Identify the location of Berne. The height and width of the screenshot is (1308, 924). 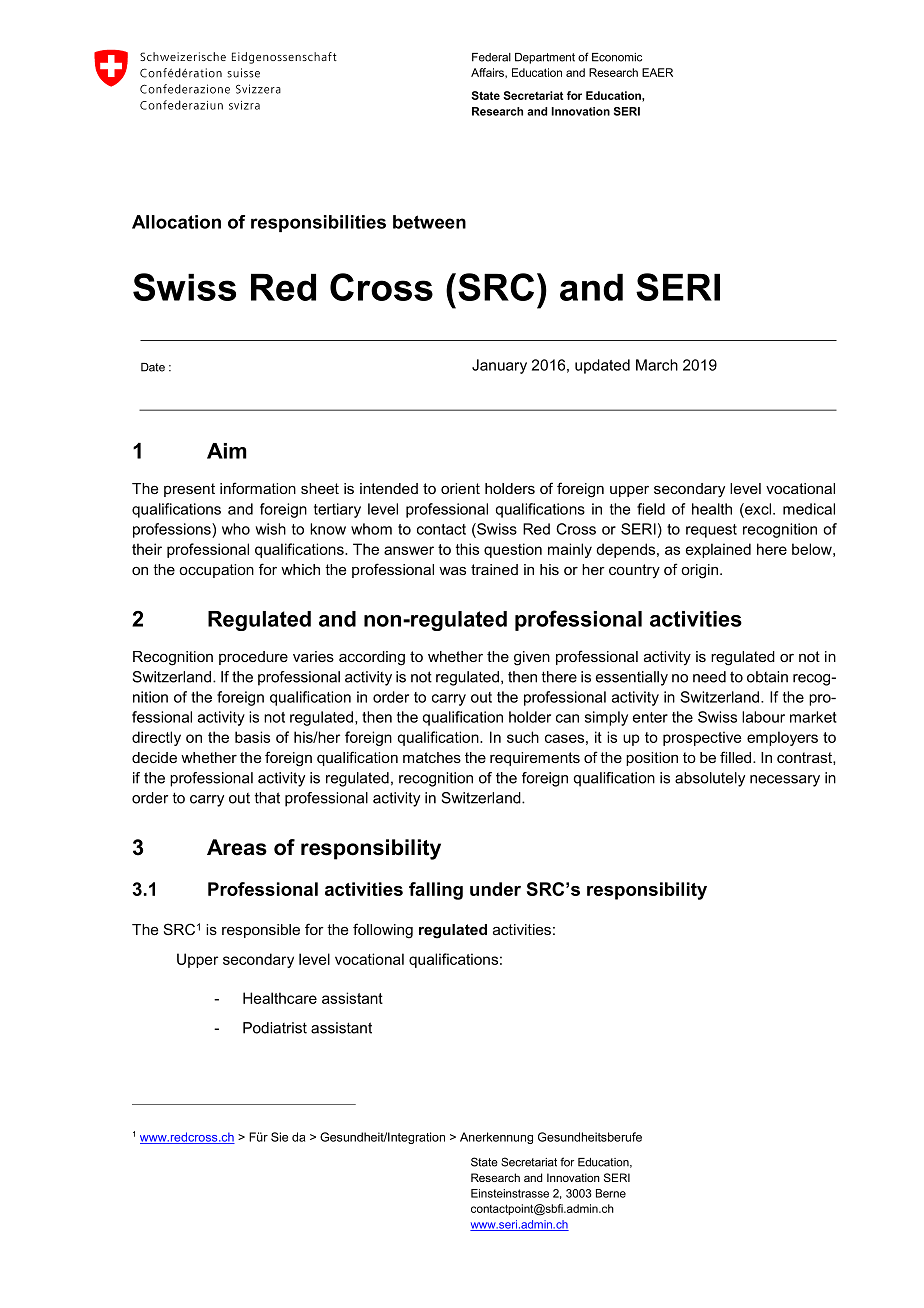
(611, 1193).
